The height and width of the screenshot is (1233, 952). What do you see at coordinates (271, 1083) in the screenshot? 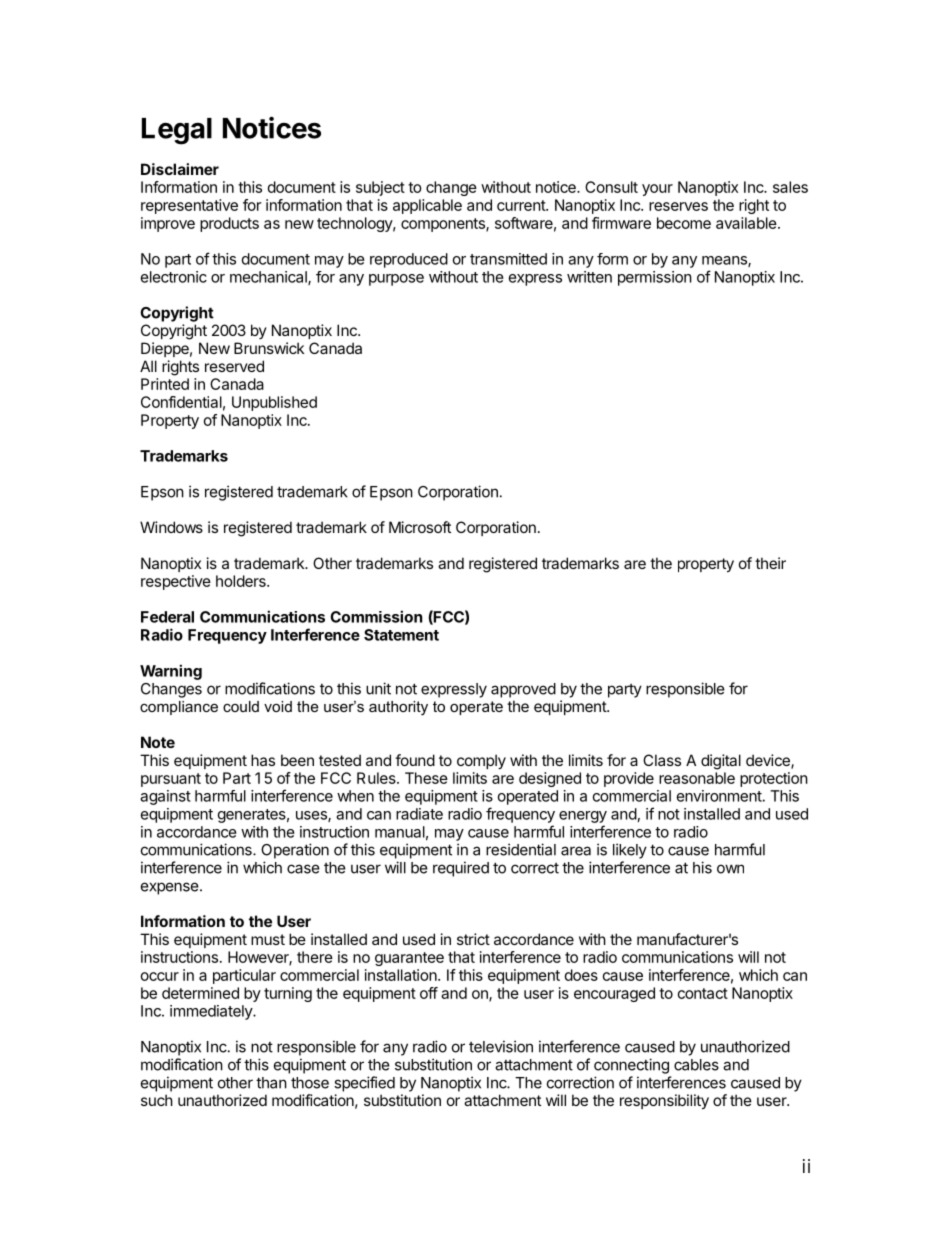
I see `than` at bounding box center [271, 1083].
